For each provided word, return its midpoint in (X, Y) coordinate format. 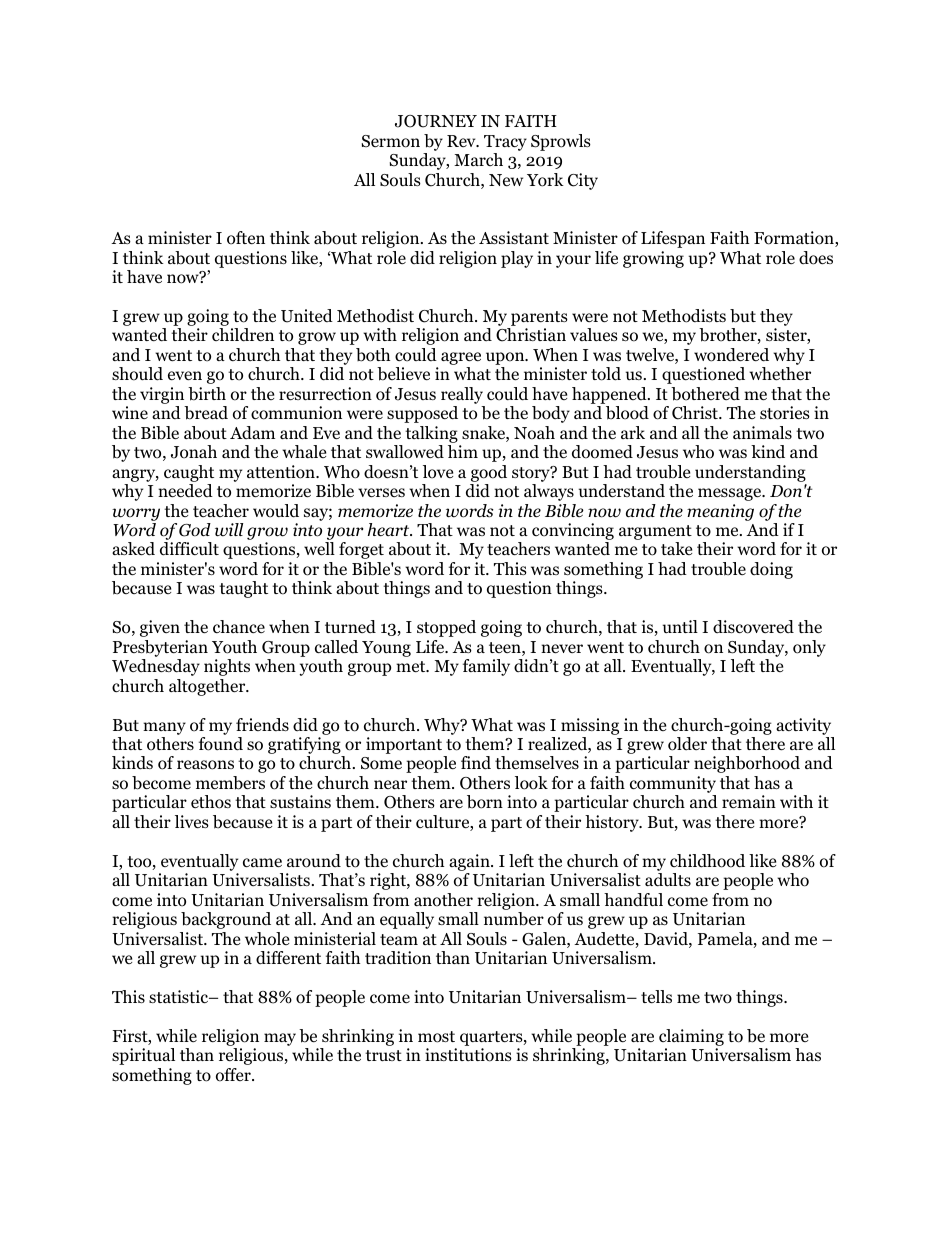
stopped (446, 628)
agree (461, 360)
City (583, 181)
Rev (462, 141)
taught (243, 589)
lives (192, 821)
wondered (731, 355)
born (485, 802)
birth (207, 394)
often (246, 238)
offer (234, 1075)
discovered (753, 627)
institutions (468, 1055)
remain (749, 801)
